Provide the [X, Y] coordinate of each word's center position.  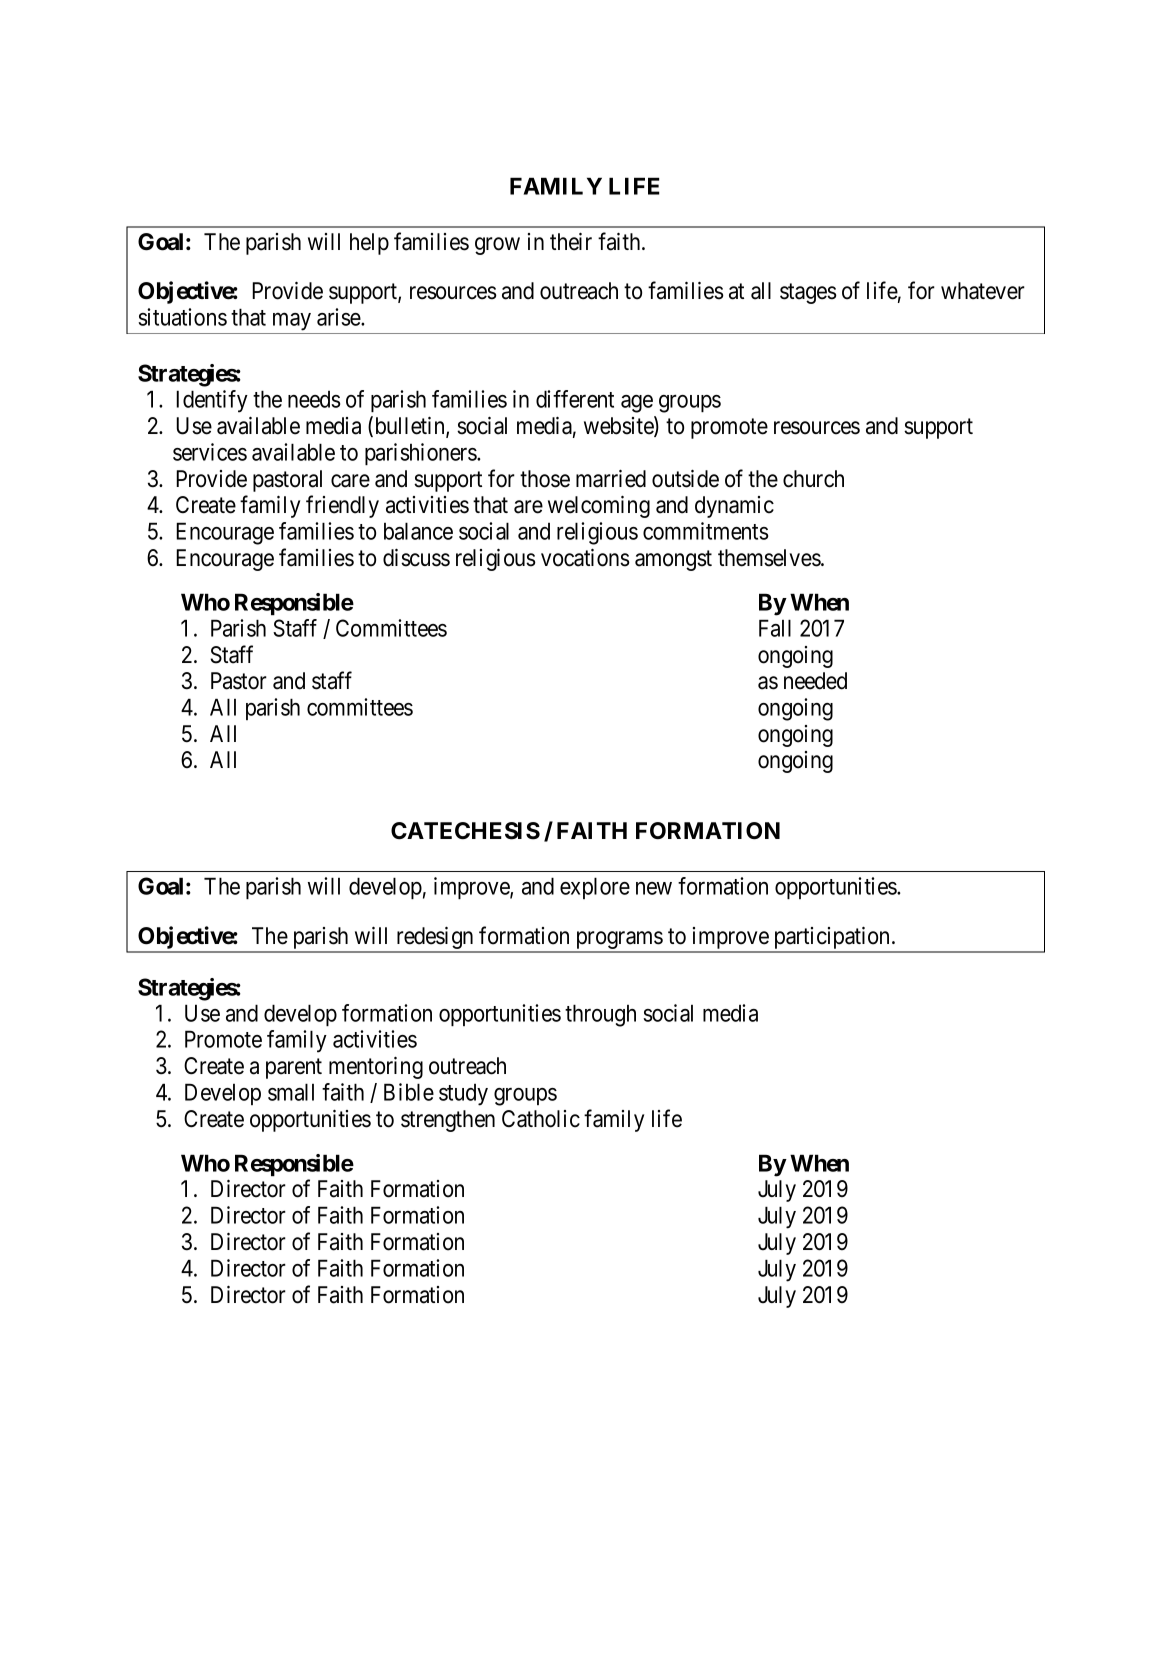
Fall [775, 628]
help [369, 244]
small [291, 1092]
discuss [416, 557]
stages [808, 293]
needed [815, 681]
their [571, 241]
